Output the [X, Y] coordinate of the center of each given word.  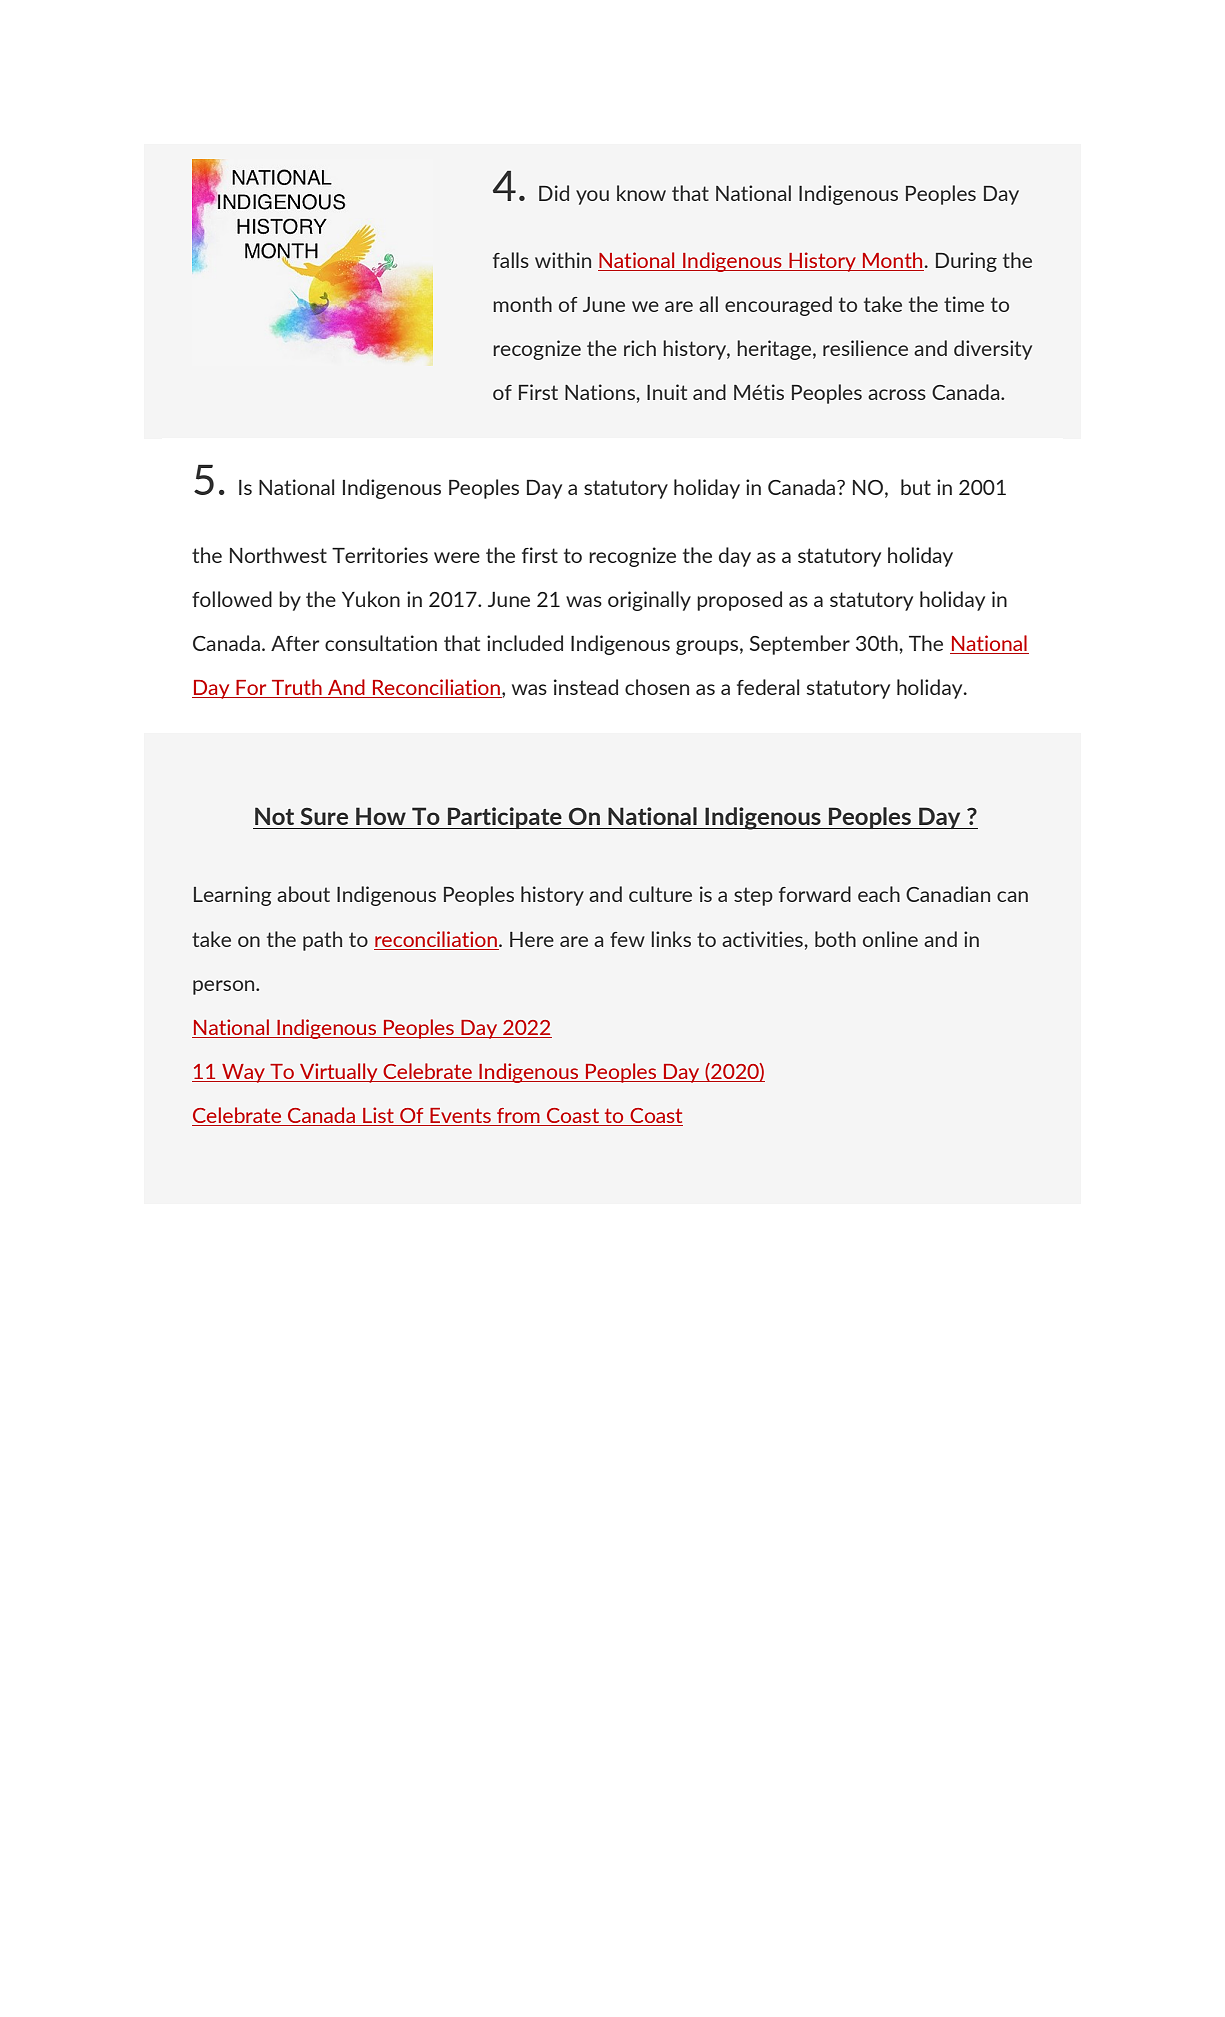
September [800, 645]
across [897, 394]
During [966, 262]
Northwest [278, 555]
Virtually [339, 1073]
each [879, 894]
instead [586, 687]
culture [660, 894]
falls [511, 260]
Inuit [667, 392]
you [592, 197]
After [295, 643]
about [303, 894]
